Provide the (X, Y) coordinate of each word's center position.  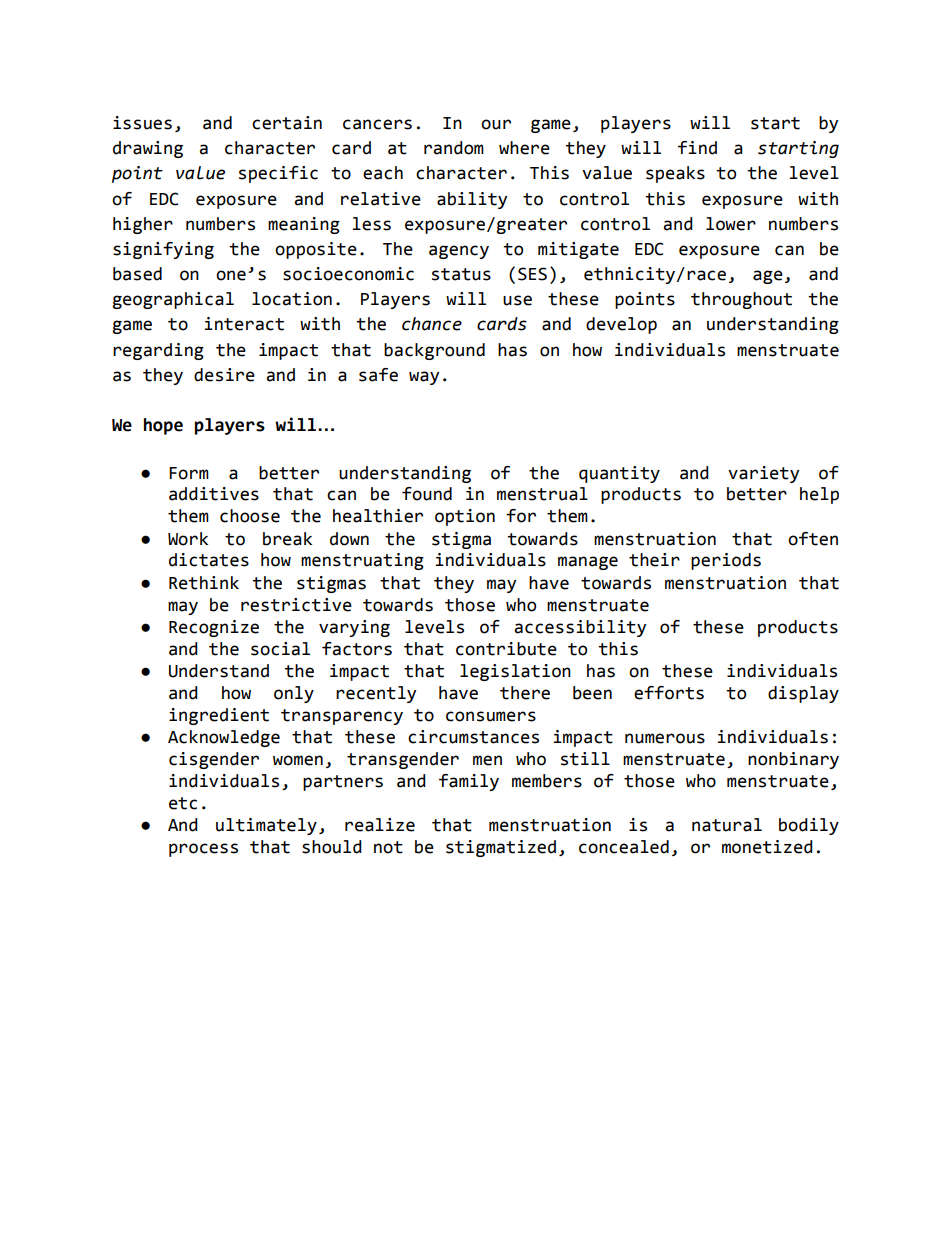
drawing (148, 149)
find (697, 148)
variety (763, 474)
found (427, 494)
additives (214, 494)
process (203, 850)
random (454, 148)
